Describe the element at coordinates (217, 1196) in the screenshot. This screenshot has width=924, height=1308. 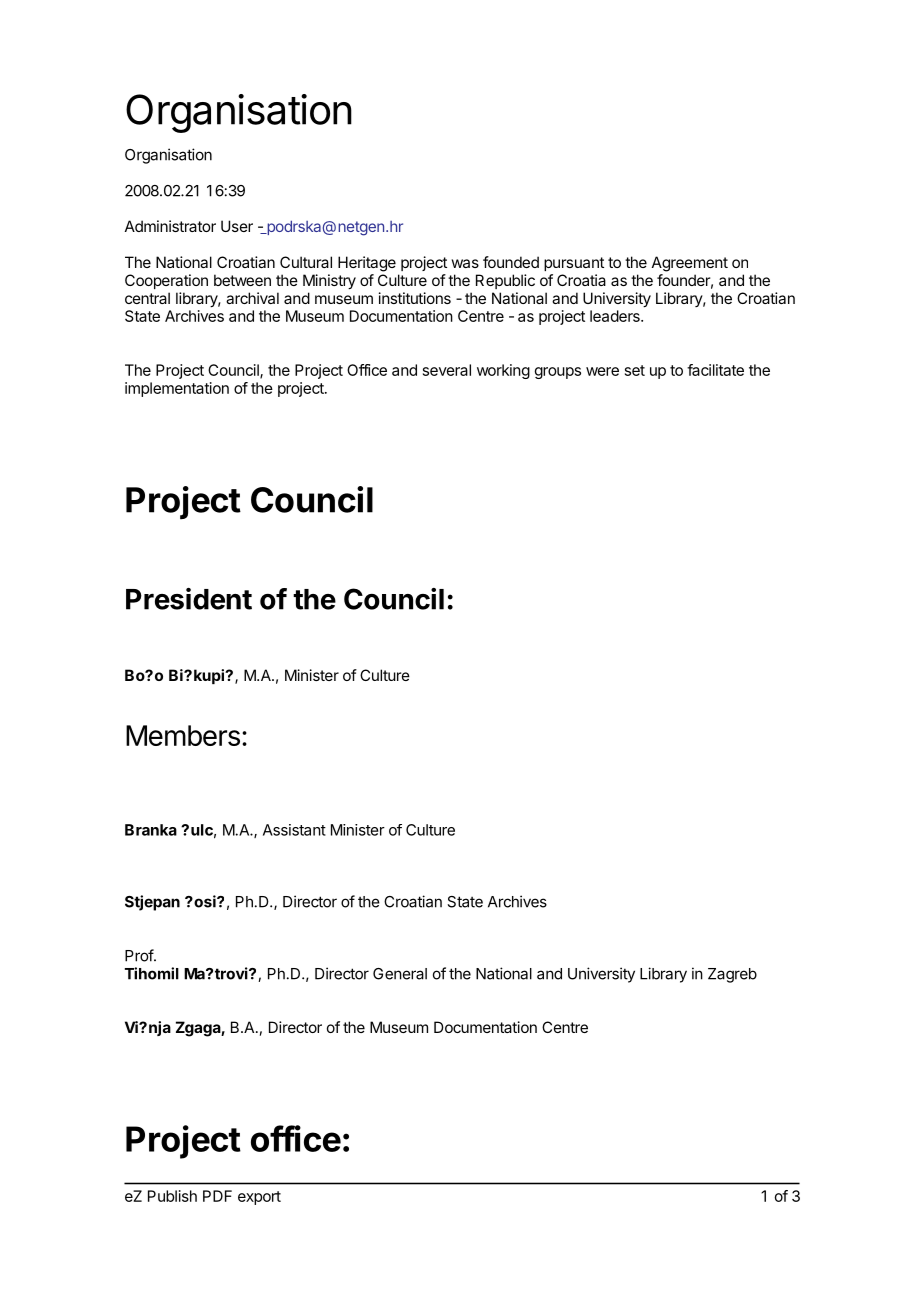
I see `PDF` at that location.
